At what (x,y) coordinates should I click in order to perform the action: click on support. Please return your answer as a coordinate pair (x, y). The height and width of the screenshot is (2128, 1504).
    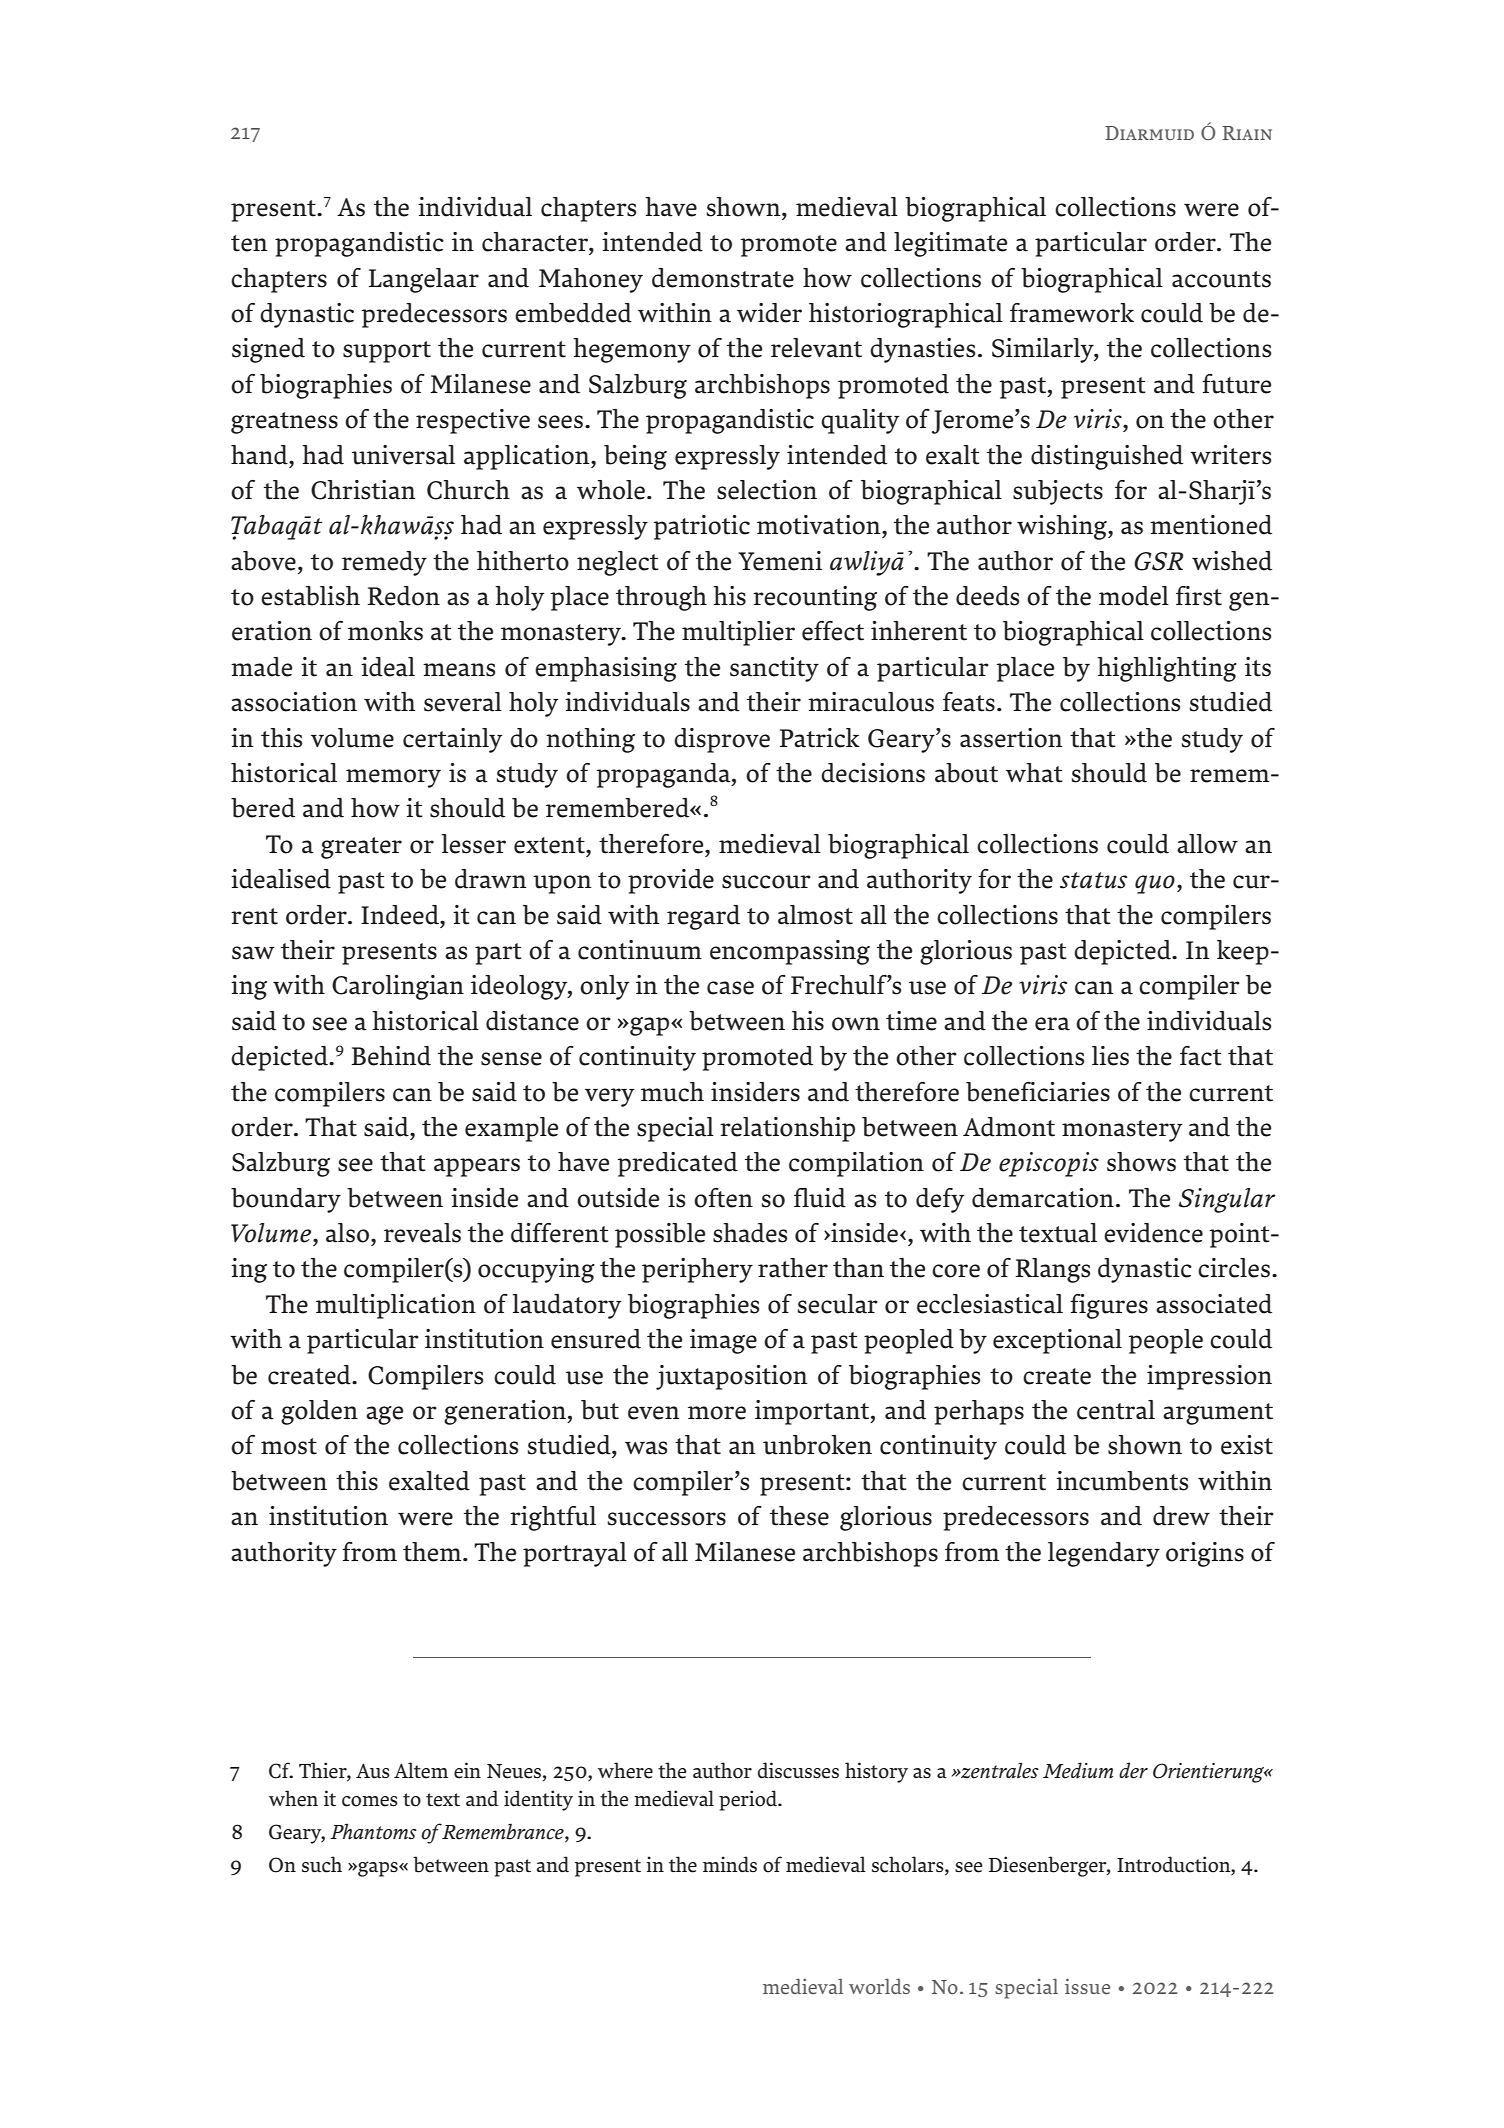
    Looking at the image, I should click on (387, 352).
